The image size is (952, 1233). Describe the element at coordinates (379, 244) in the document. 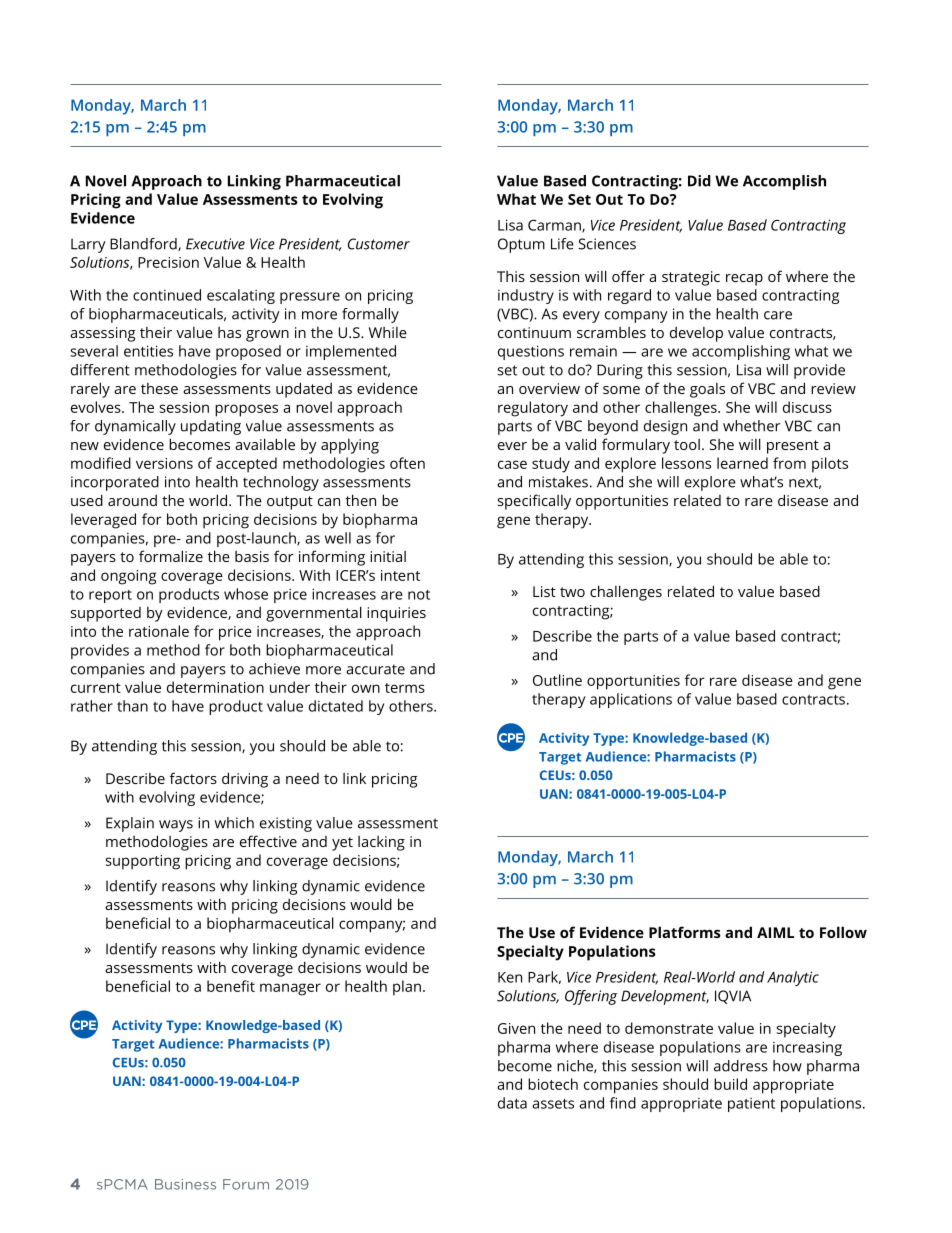

I see `Customer` at that location.
